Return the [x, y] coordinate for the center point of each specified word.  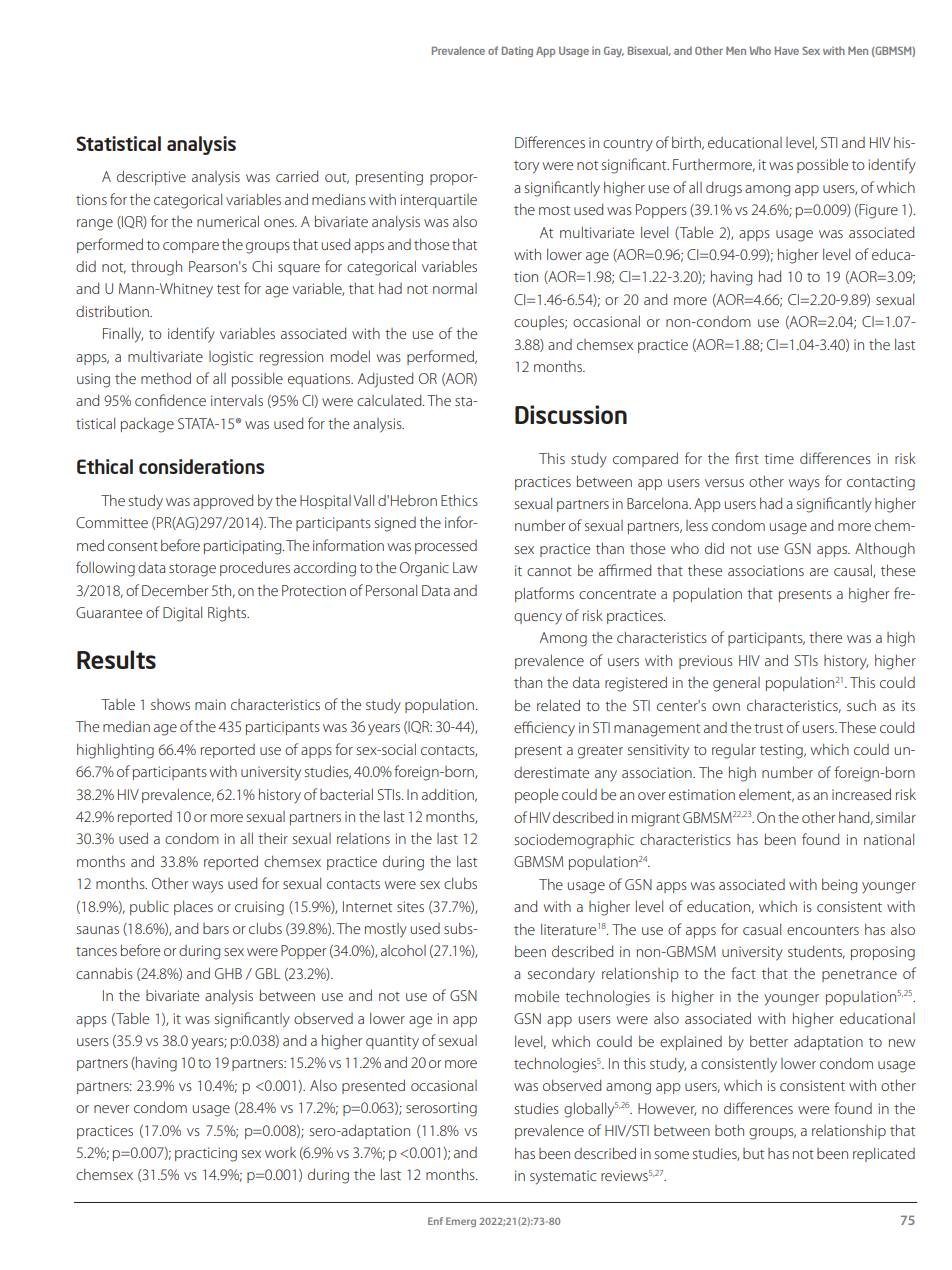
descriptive [151, 177]
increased [861, 794]
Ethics [459, 500]
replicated [884, 1154]
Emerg [461, 1222]
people [536, 795]
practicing [206, 1154]
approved [223, 501]
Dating [517, 51]
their [273, 838]
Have [787, 50]
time [779, 458]
